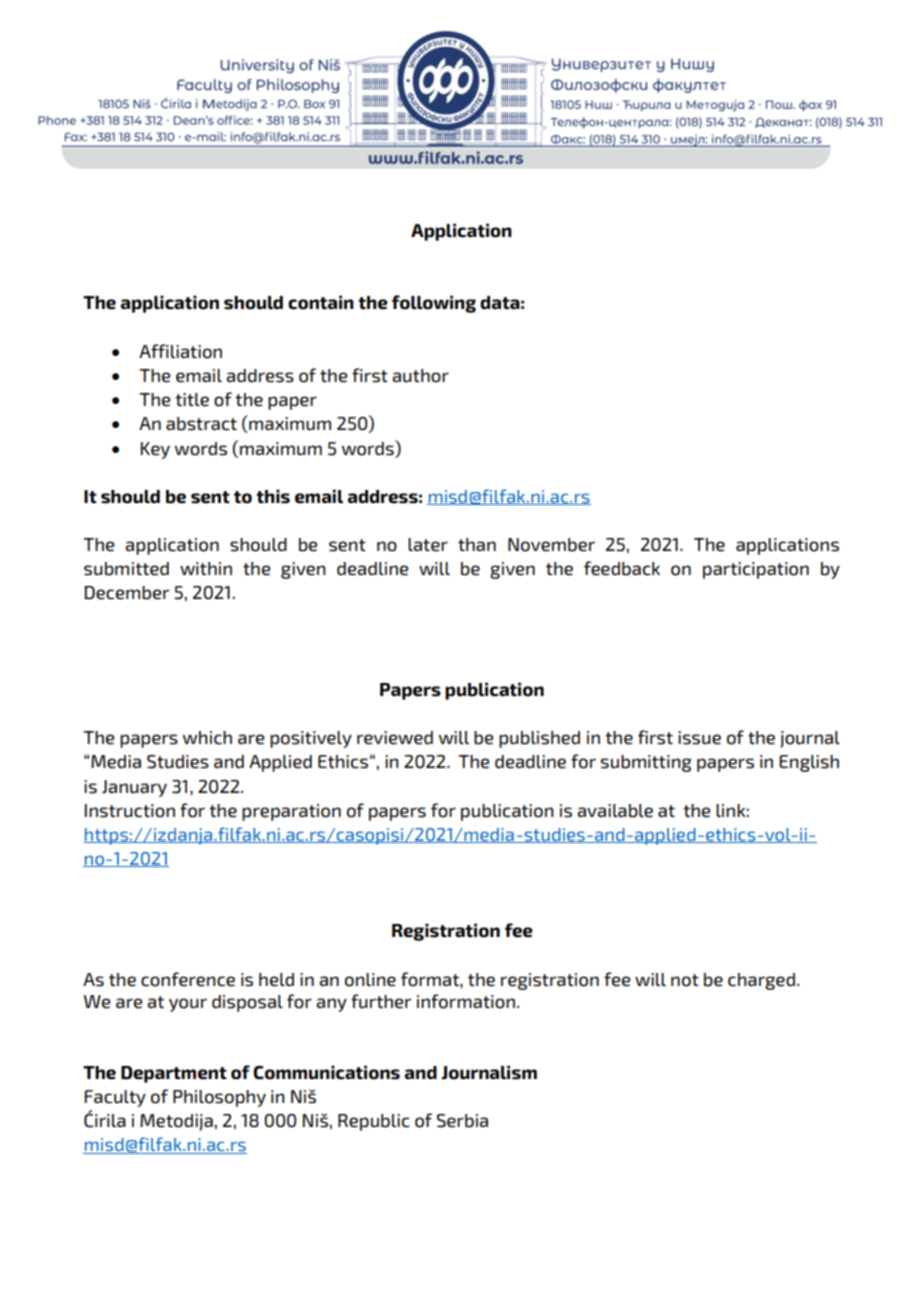 The width and height of the document is (924, 1308). I want to click on issue, so click(699, 738).
